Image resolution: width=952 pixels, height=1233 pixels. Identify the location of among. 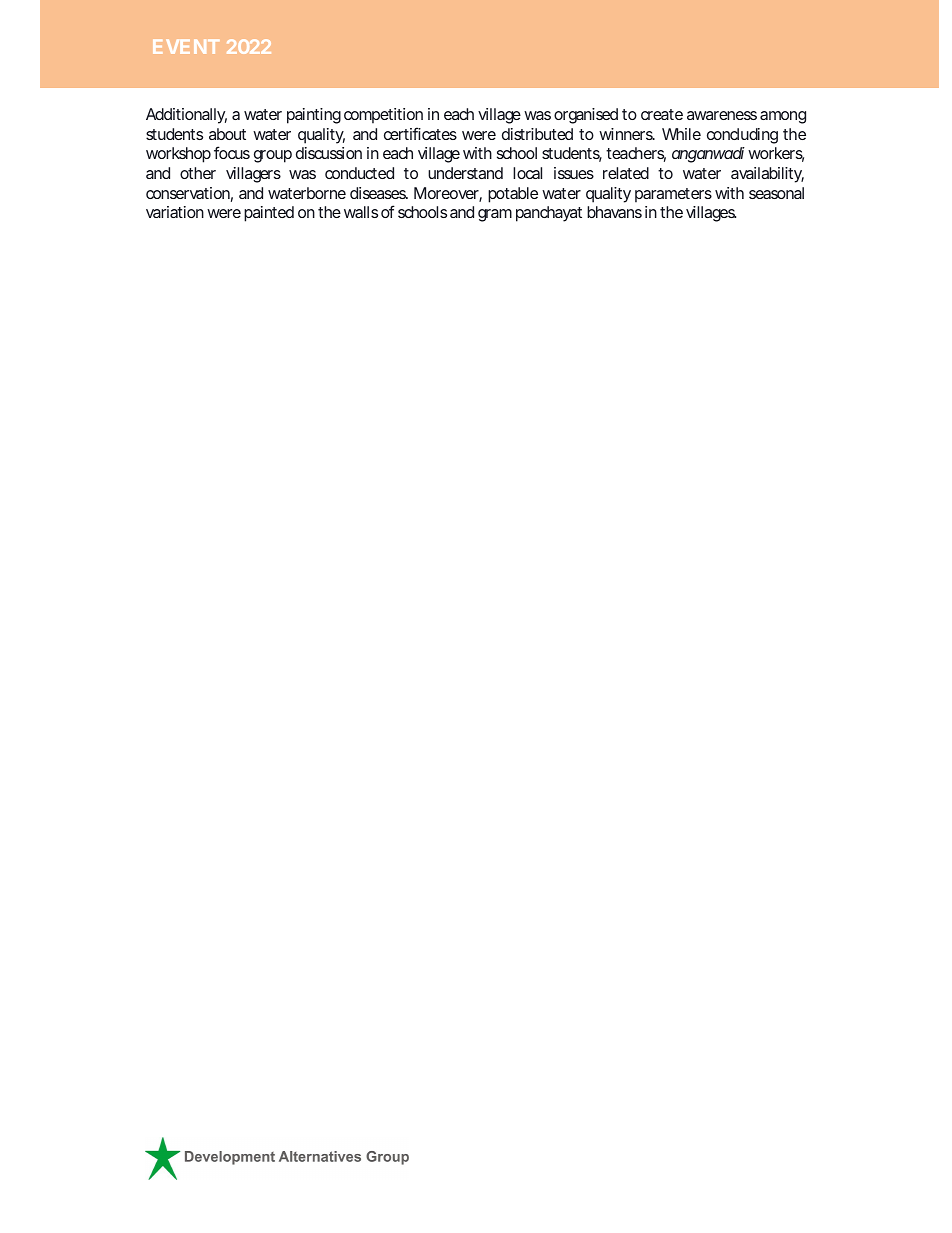
(783, 117).
